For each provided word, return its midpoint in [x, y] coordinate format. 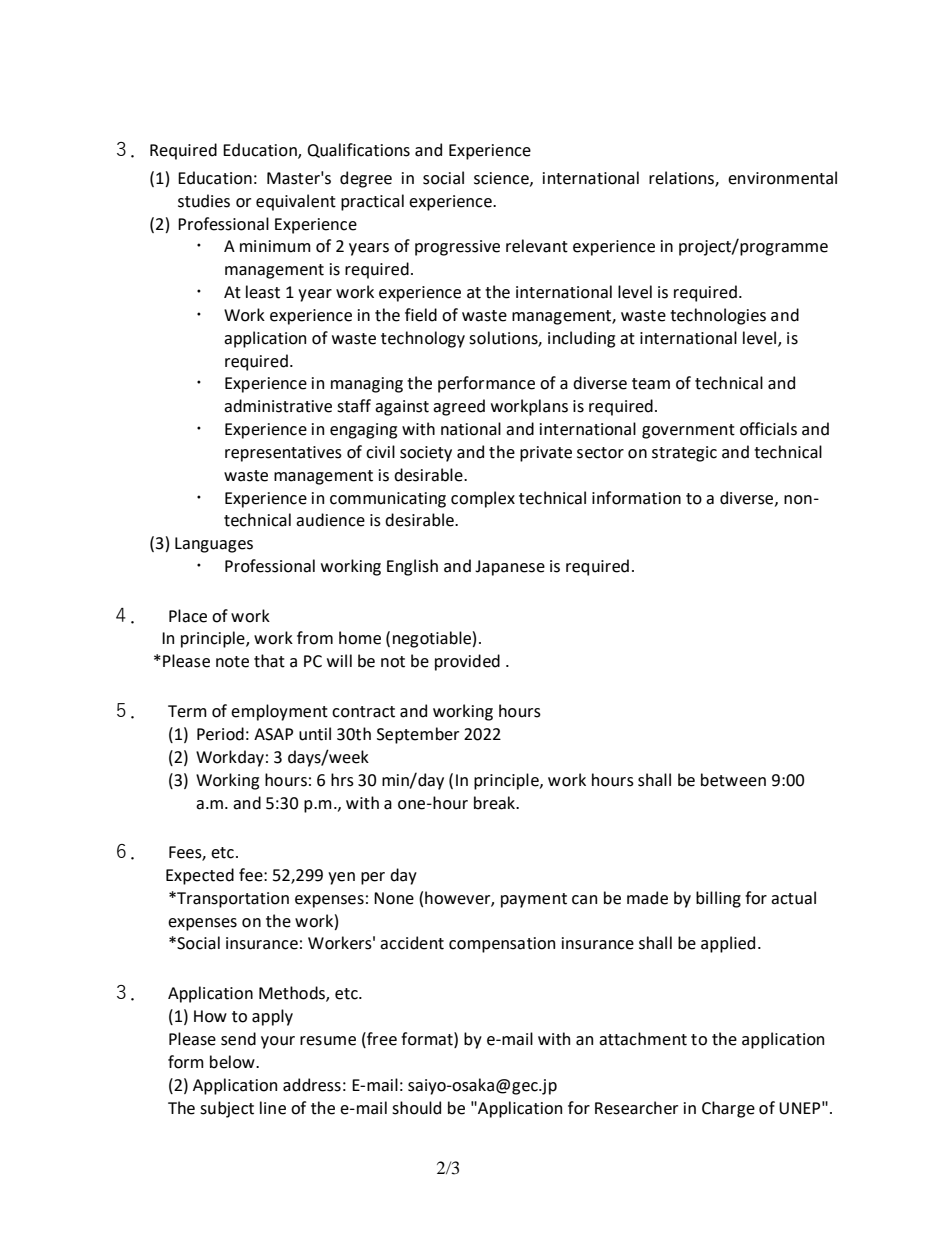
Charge [728, 1109]
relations [682, 179]
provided [467, 662]
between [733, 780]
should [416, 1108]
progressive [457, 248]
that [269, 661]
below [233, 1062]
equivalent [296, 202]
